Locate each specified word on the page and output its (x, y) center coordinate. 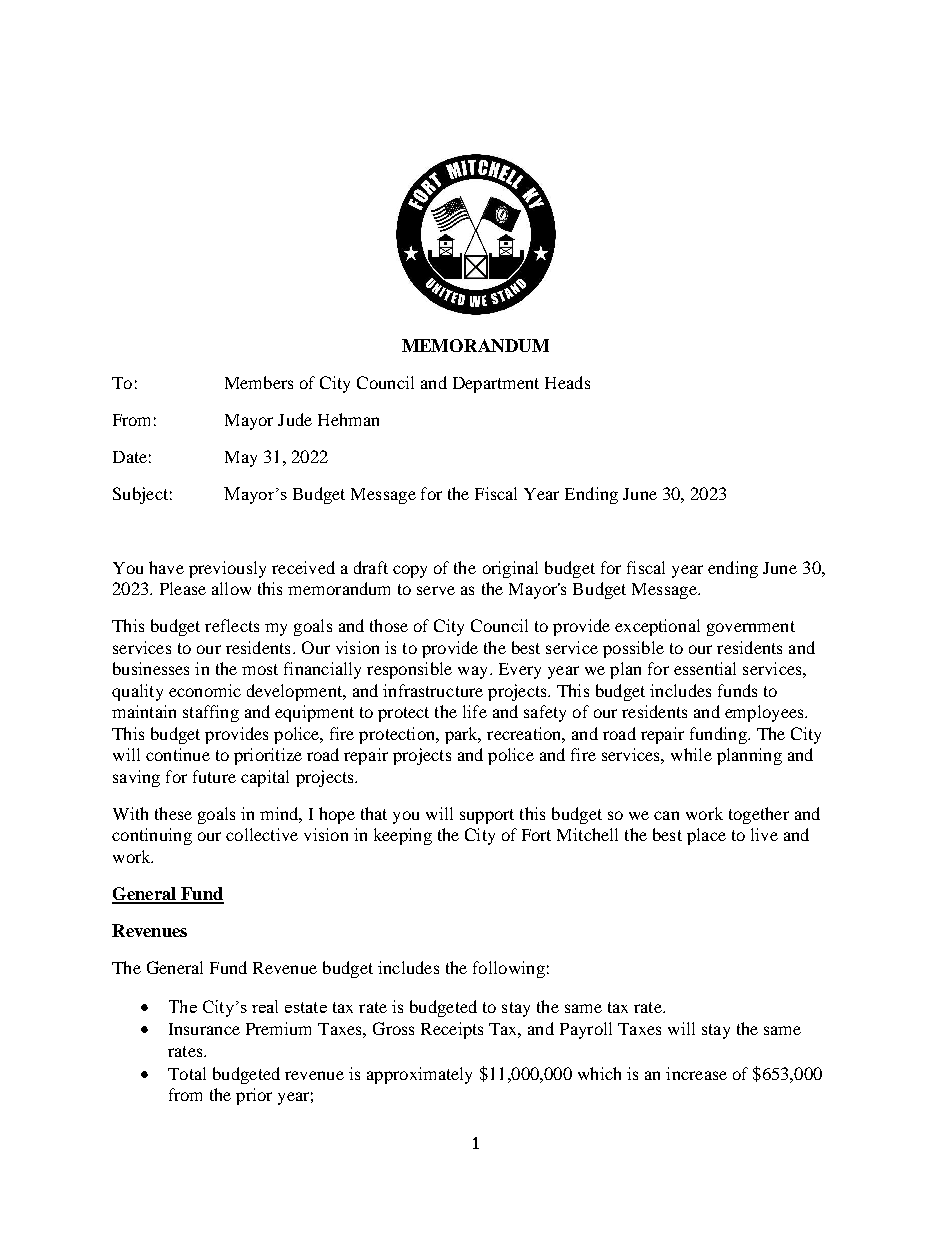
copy (410, 571)
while (691, 754)
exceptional (657, 627)
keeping (403, 836)
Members (259, 382)
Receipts (452, 1030)
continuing (152, 836)
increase (696, 1073)
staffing (211, 713)
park (462, 735)
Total (187, 1073)
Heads (567, 382)
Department (496, 385)
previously (227, 569)
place (706, 836)
